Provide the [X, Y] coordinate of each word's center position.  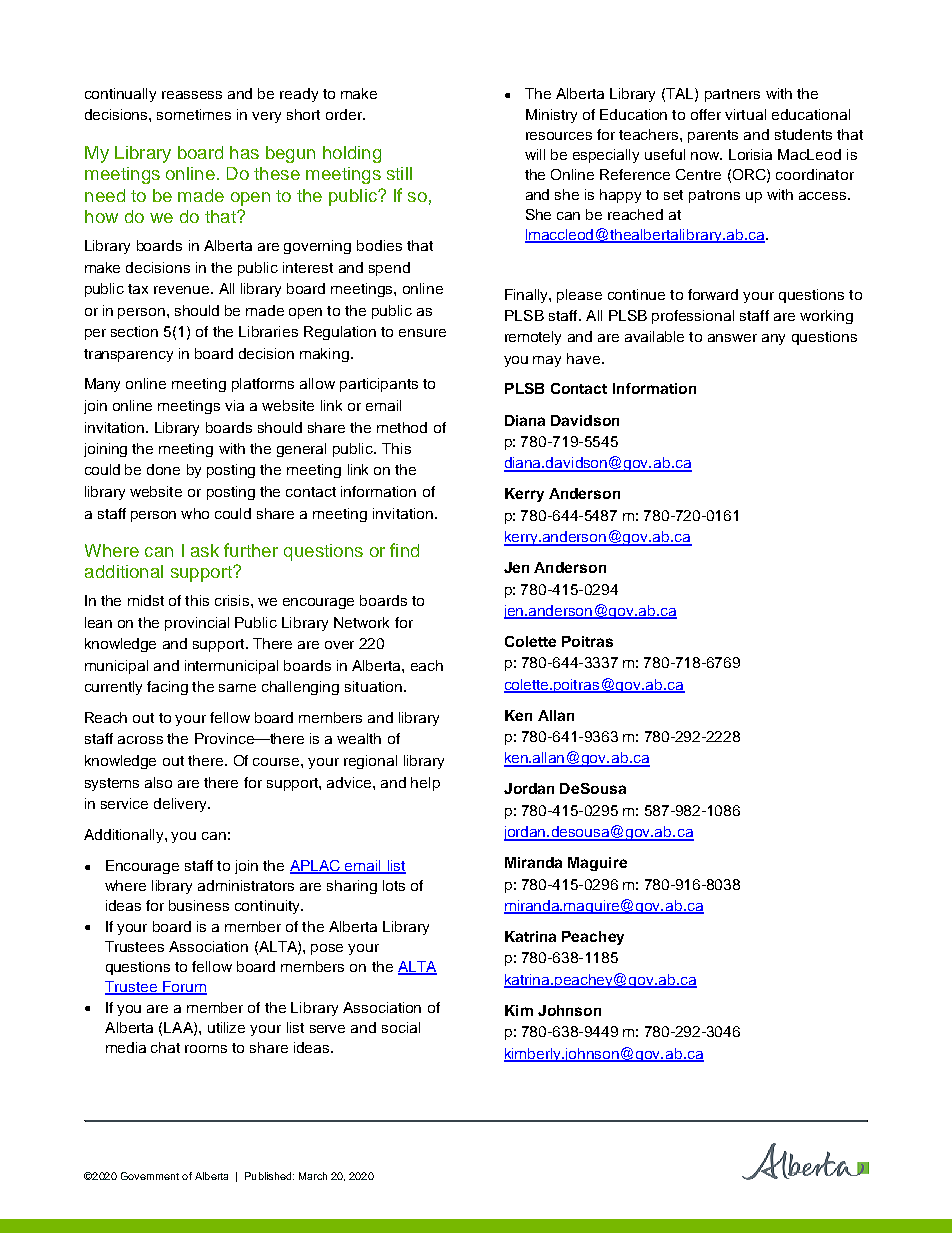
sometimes [194, 114]
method [402, 427]
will [535, 154]
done [163, 469]
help [425, 784]
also [158, 782]
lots [394, 885]
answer [732, 338]
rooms [206, 1049]
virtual [745, 114]
